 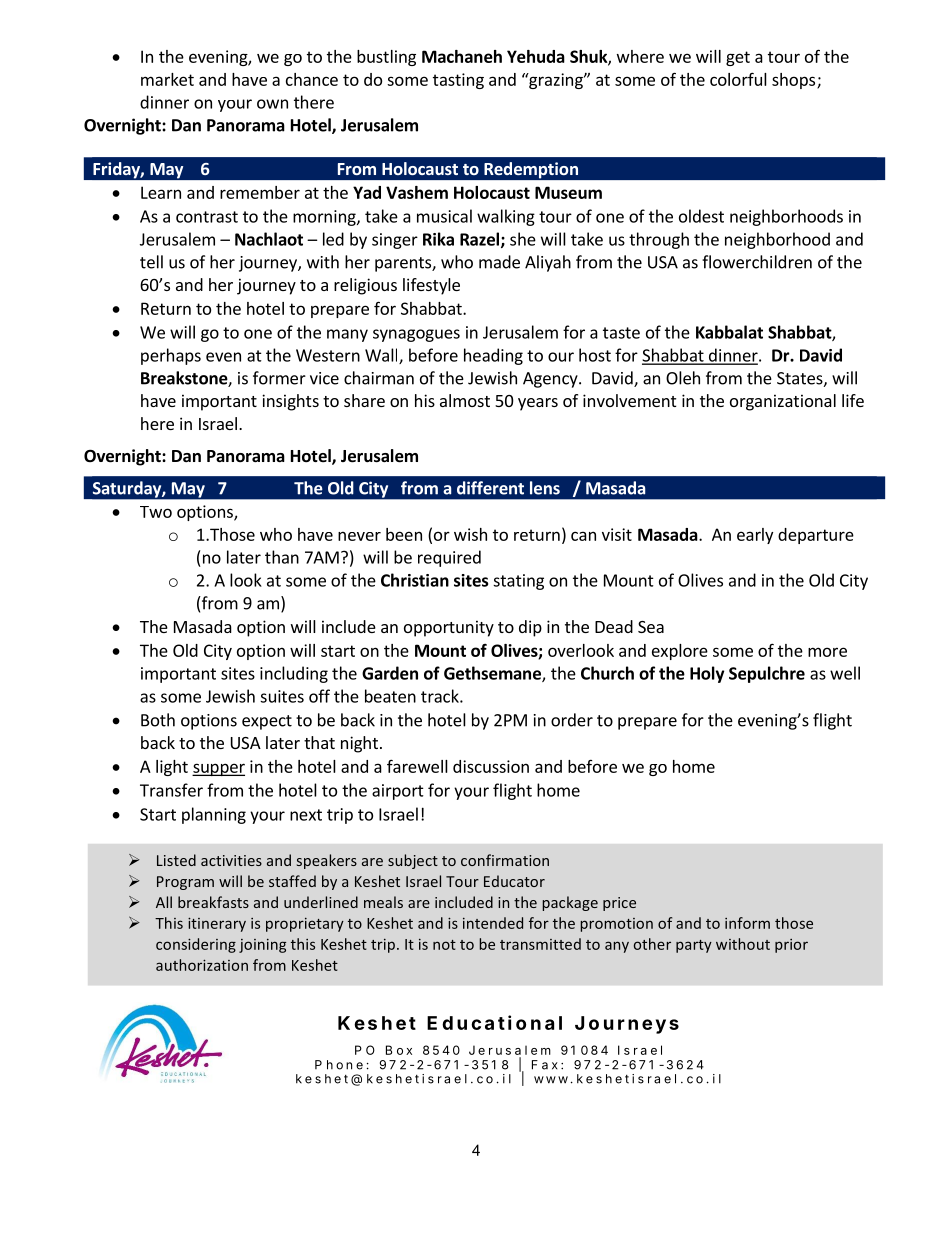 What do you see at coordinates (458, 81) in the image?
I see `tasting` at bounding box center [458, 81].
